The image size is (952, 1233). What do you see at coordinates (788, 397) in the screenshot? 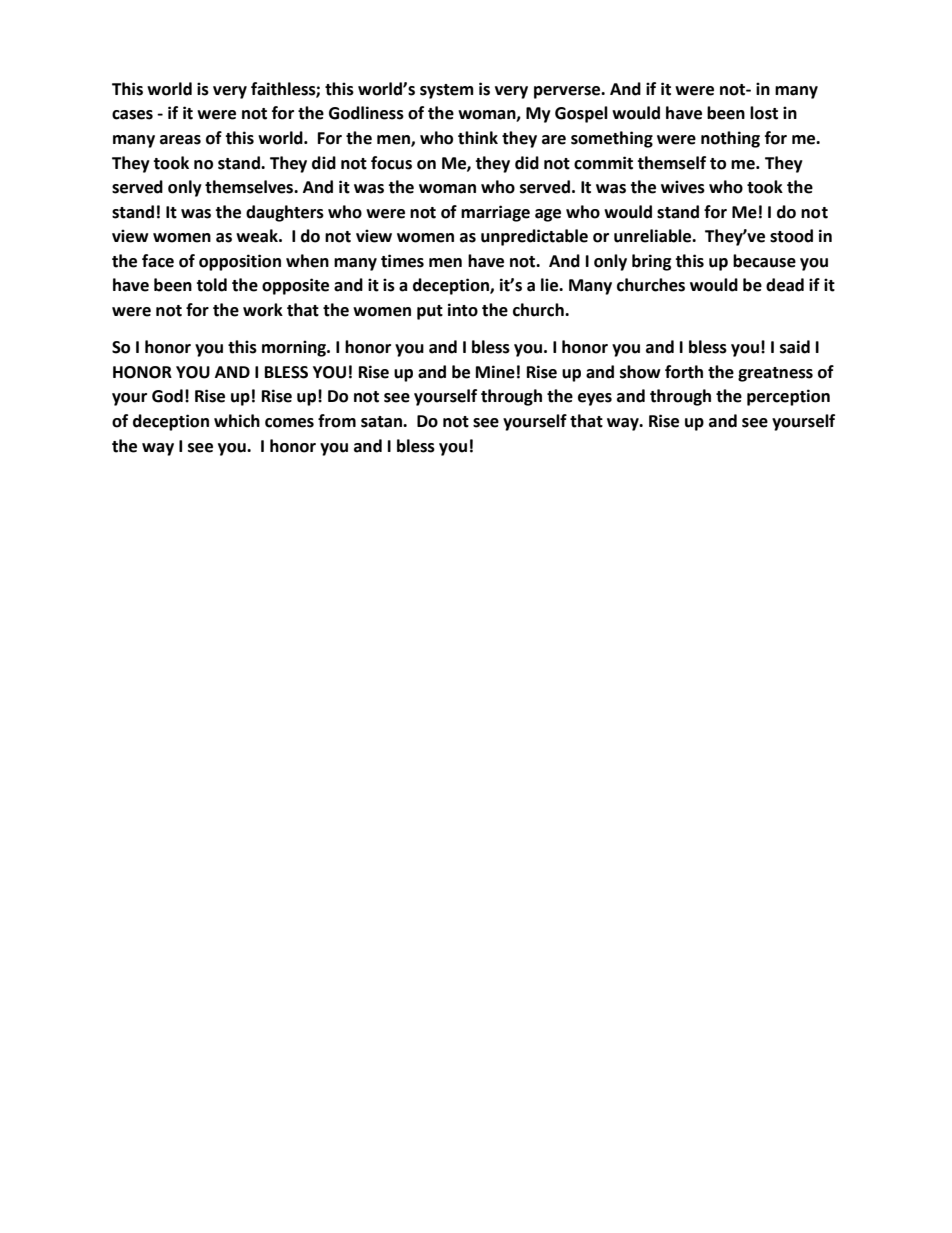
I see `perception` at bounding box center [788, 397].
